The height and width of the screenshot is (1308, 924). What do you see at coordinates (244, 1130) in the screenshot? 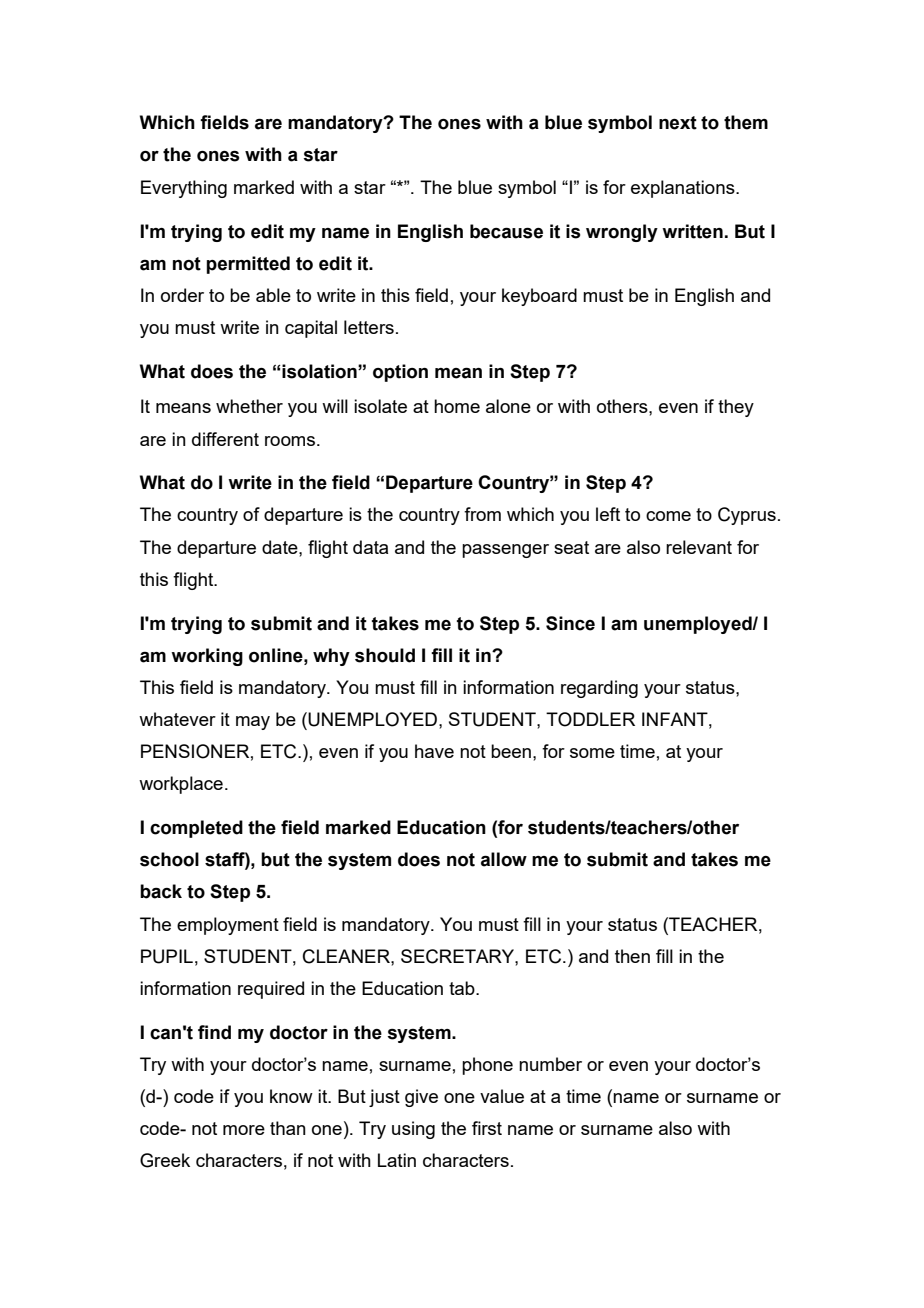
I see `more` at bounding box center [244, 1130].
